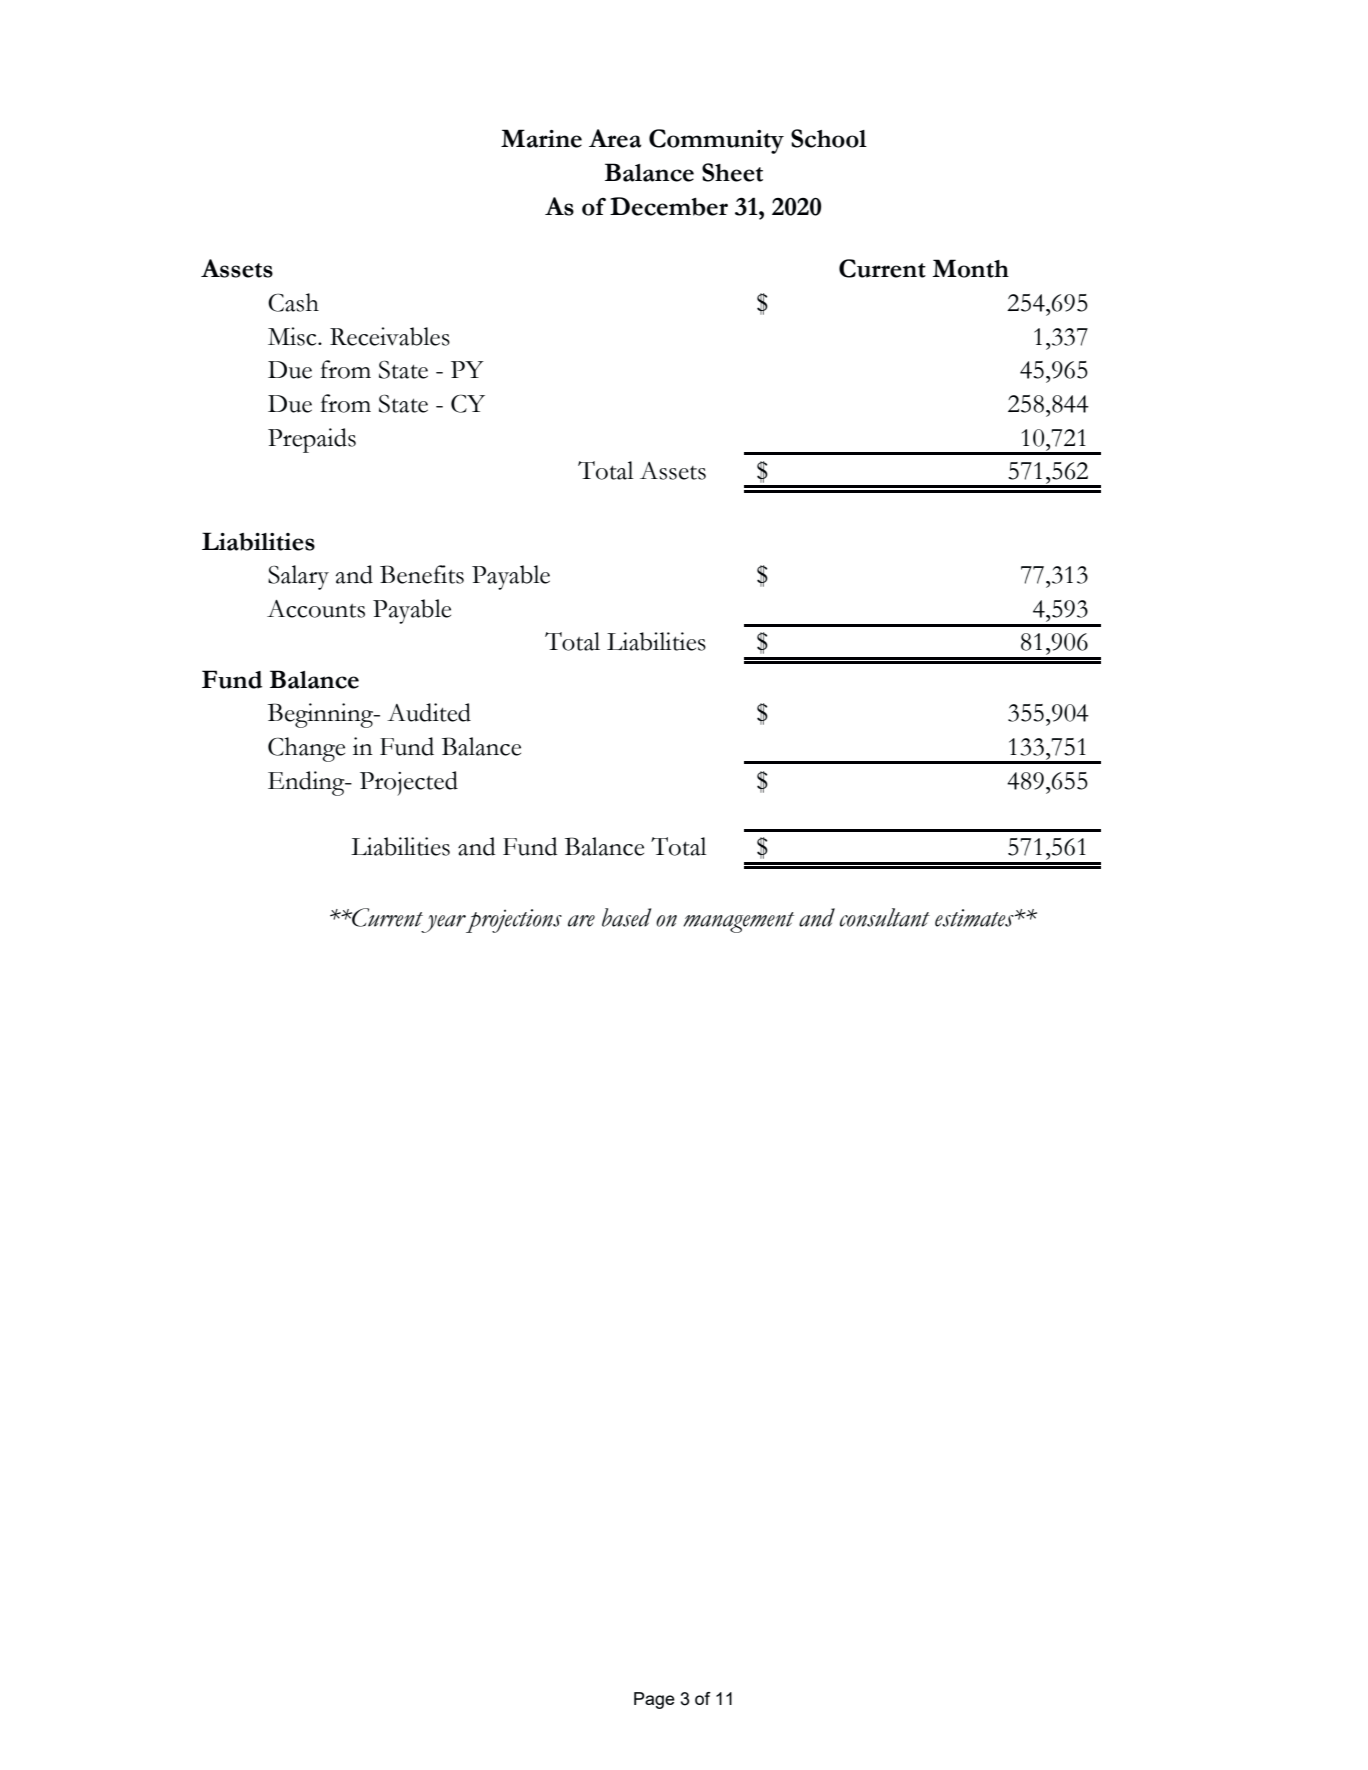 This screenshot has width=1368, height=1770. I want to click on Benefits, so click(422, 574).
